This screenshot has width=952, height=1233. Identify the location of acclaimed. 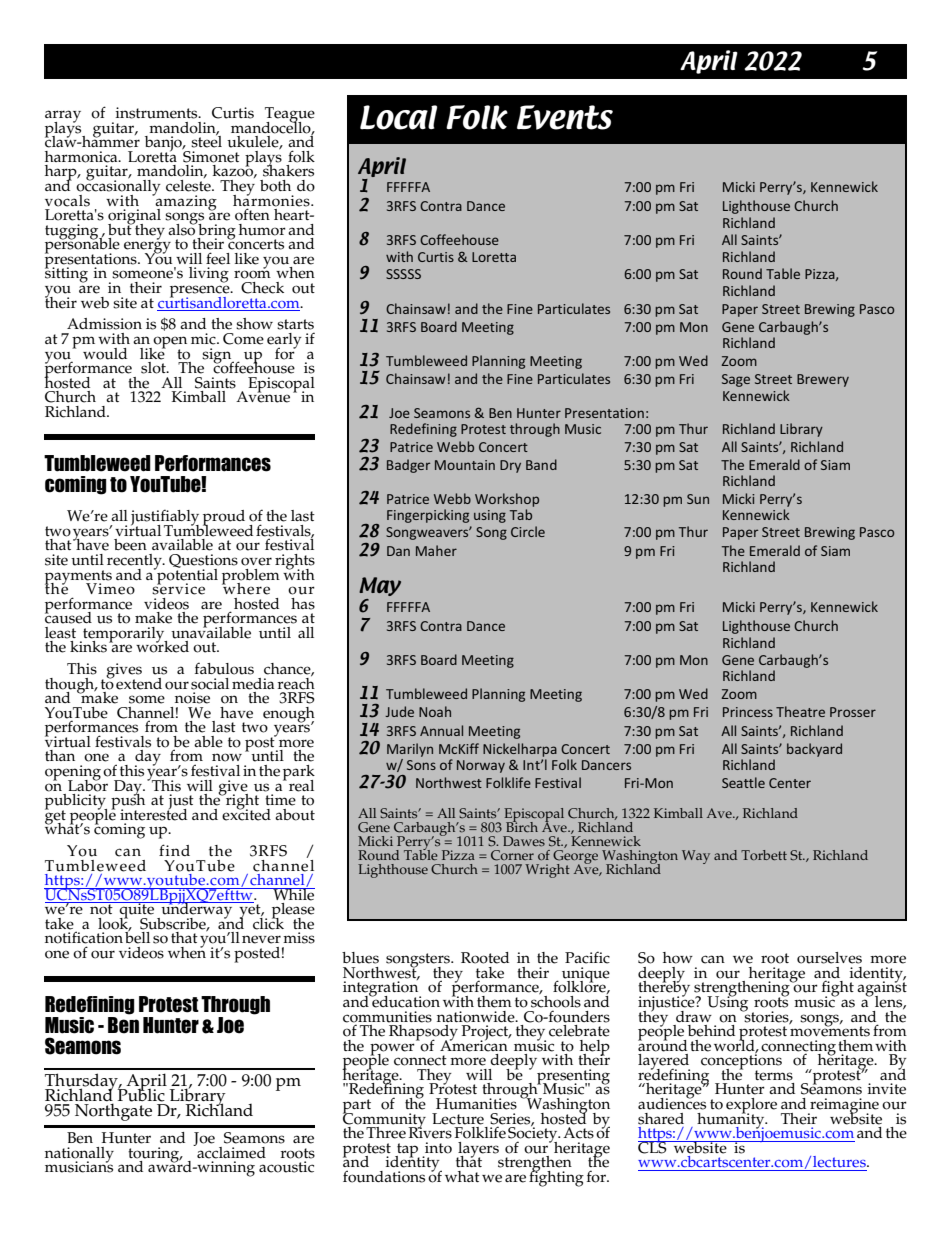
(230, 1151).
